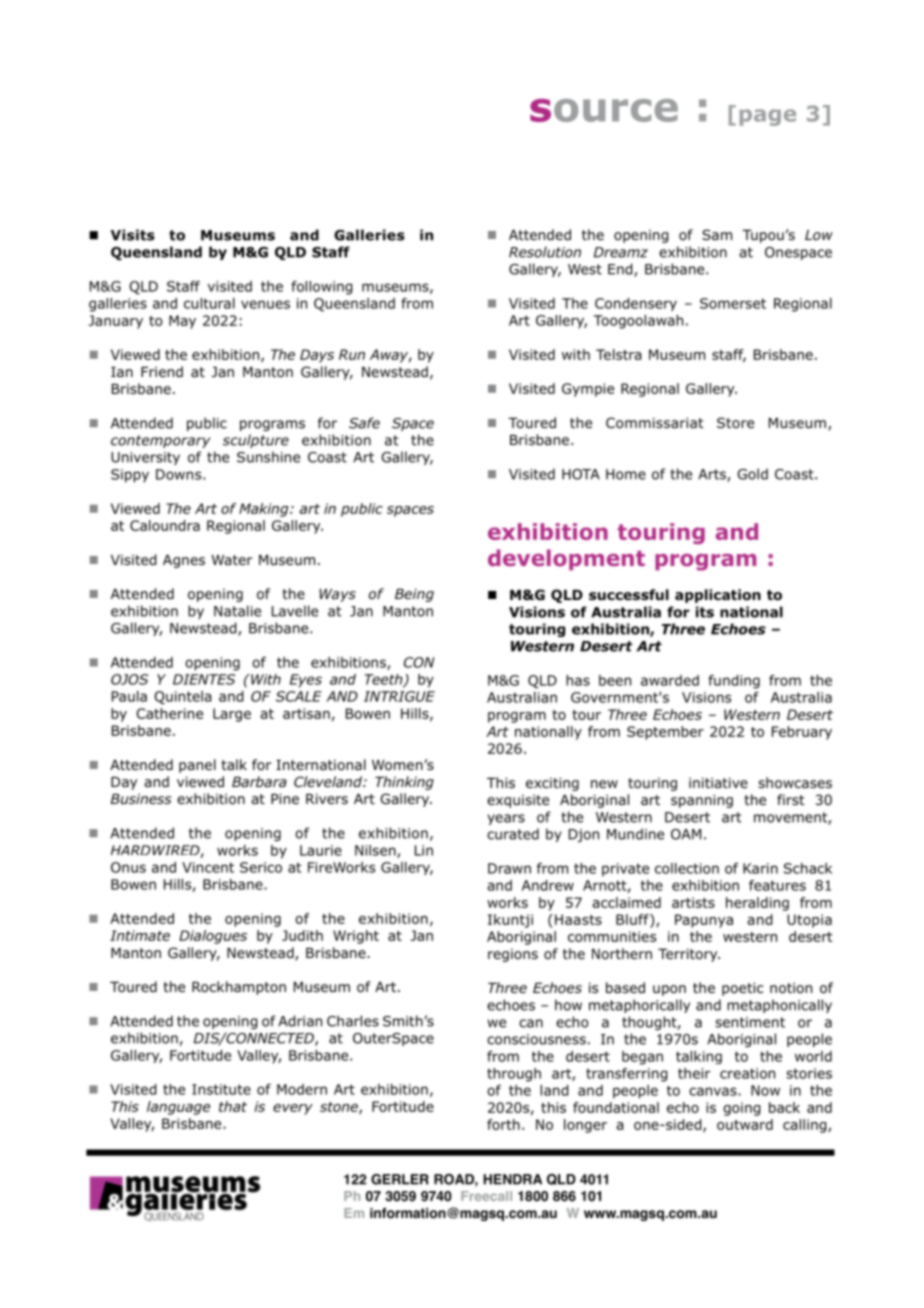  Describe the element at coordinates (414, 595) in the screenshot. I see `Being` at that location.
